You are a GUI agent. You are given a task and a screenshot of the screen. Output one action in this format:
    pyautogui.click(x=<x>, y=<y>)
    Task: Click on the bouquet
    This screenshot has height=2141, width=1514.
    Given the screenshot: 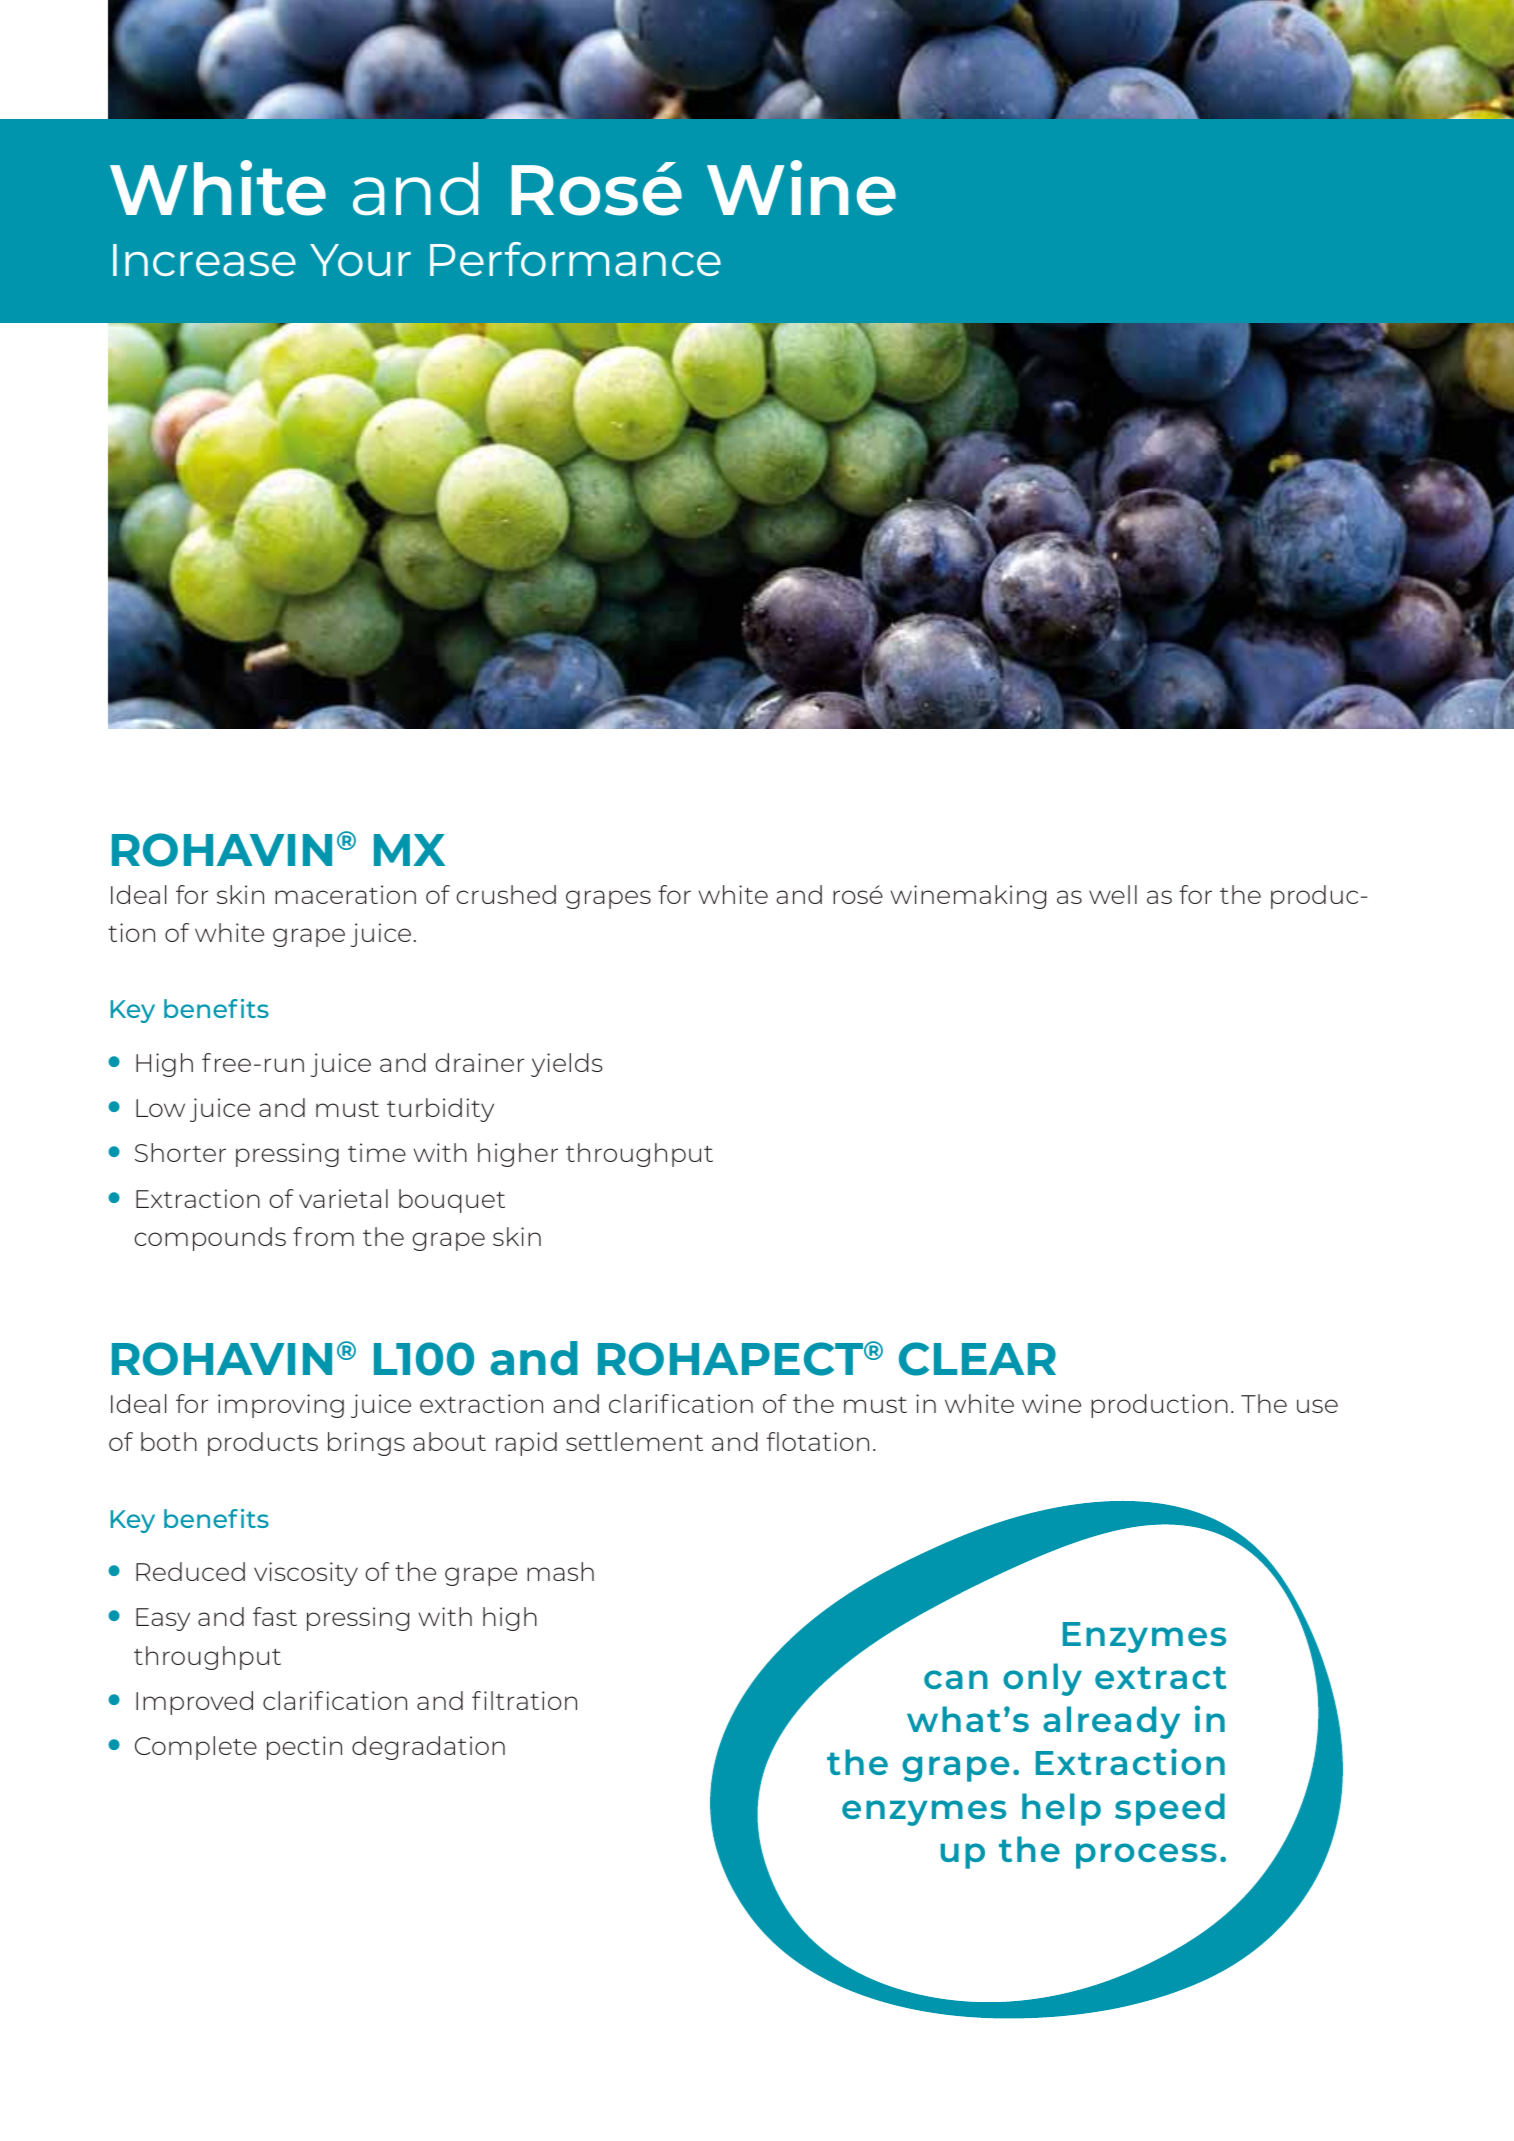 What is the action you would take?
    pyautogui.click(x=452, y=1201)
